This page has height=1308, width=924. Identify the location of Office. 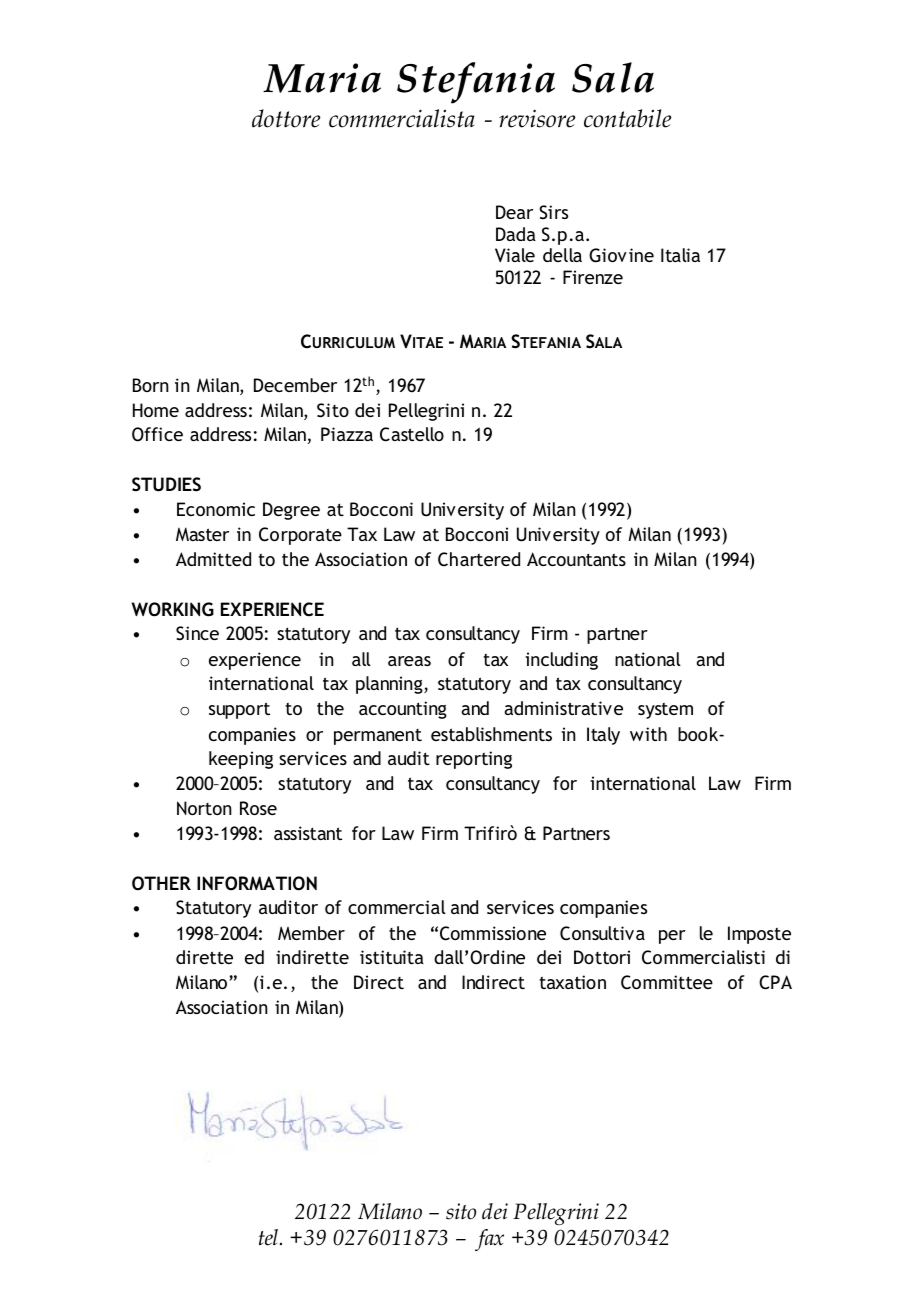
(157, 434).
